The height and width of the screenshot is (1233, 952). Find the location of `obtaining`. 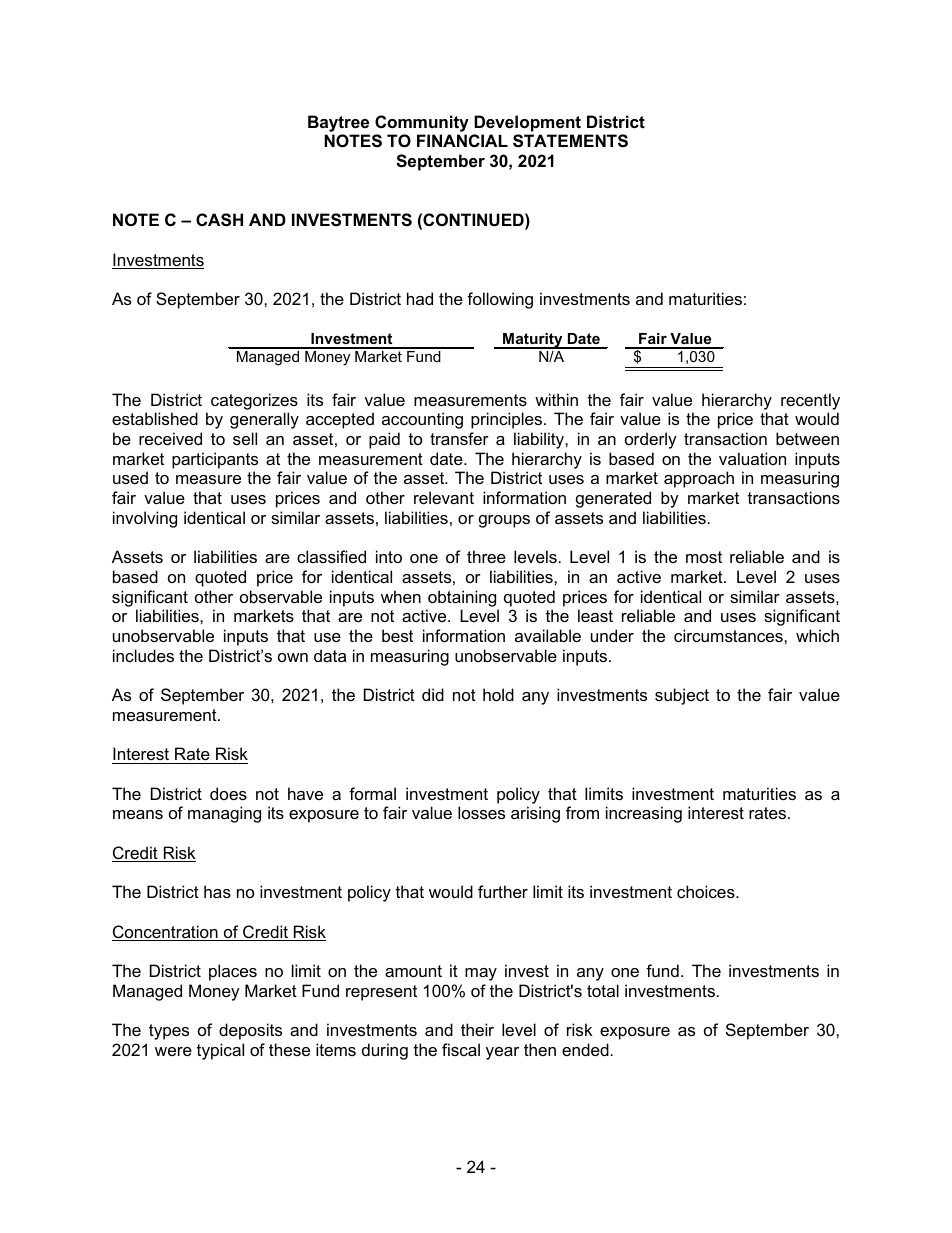

obtaining is located at coordinates (462, 598).
